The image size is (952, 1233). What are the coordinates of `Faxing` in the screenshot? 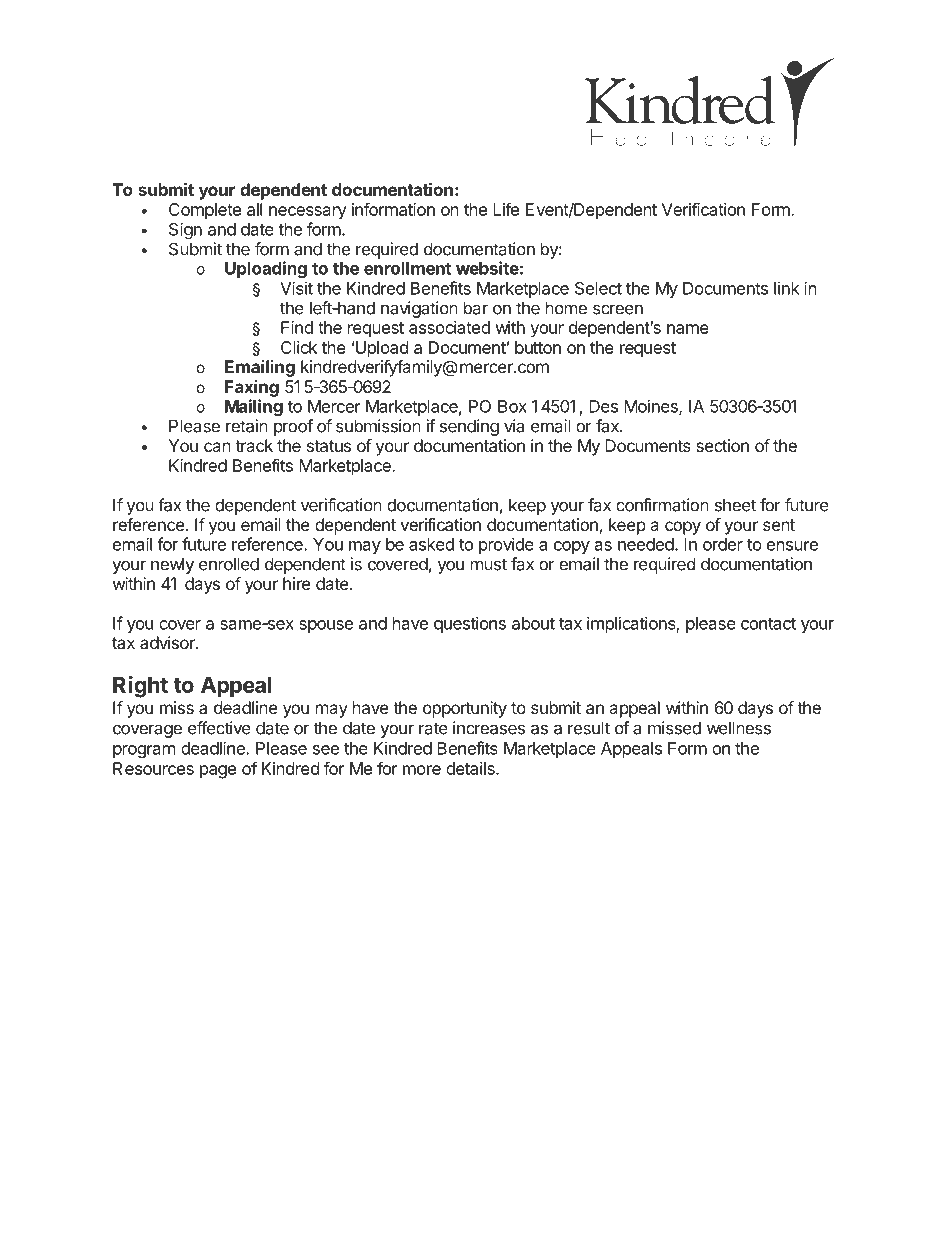 It's located at (252, 388).
